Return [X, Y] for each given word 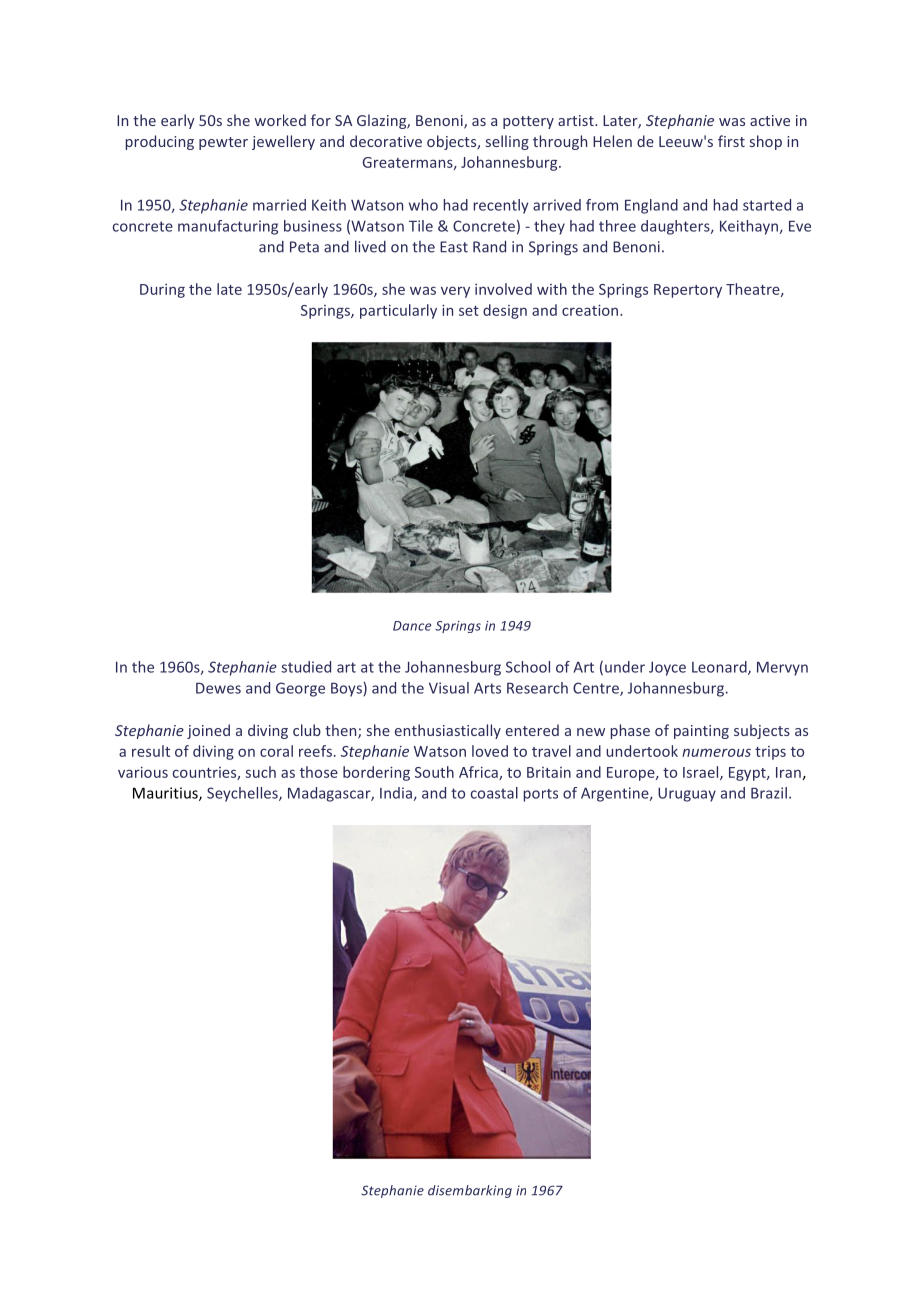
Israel [702, 773]
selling [507, 142]
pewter [223, 143]
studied [306, 667]
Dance [412, 626]
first [731, 141]
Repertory [688, 291]
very [455, 292]
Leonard [720, 668]
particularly [398, 311]
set [469, 311]
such [260, 772]
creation [591, 310]
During [162, 291]
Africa [479, 773]
